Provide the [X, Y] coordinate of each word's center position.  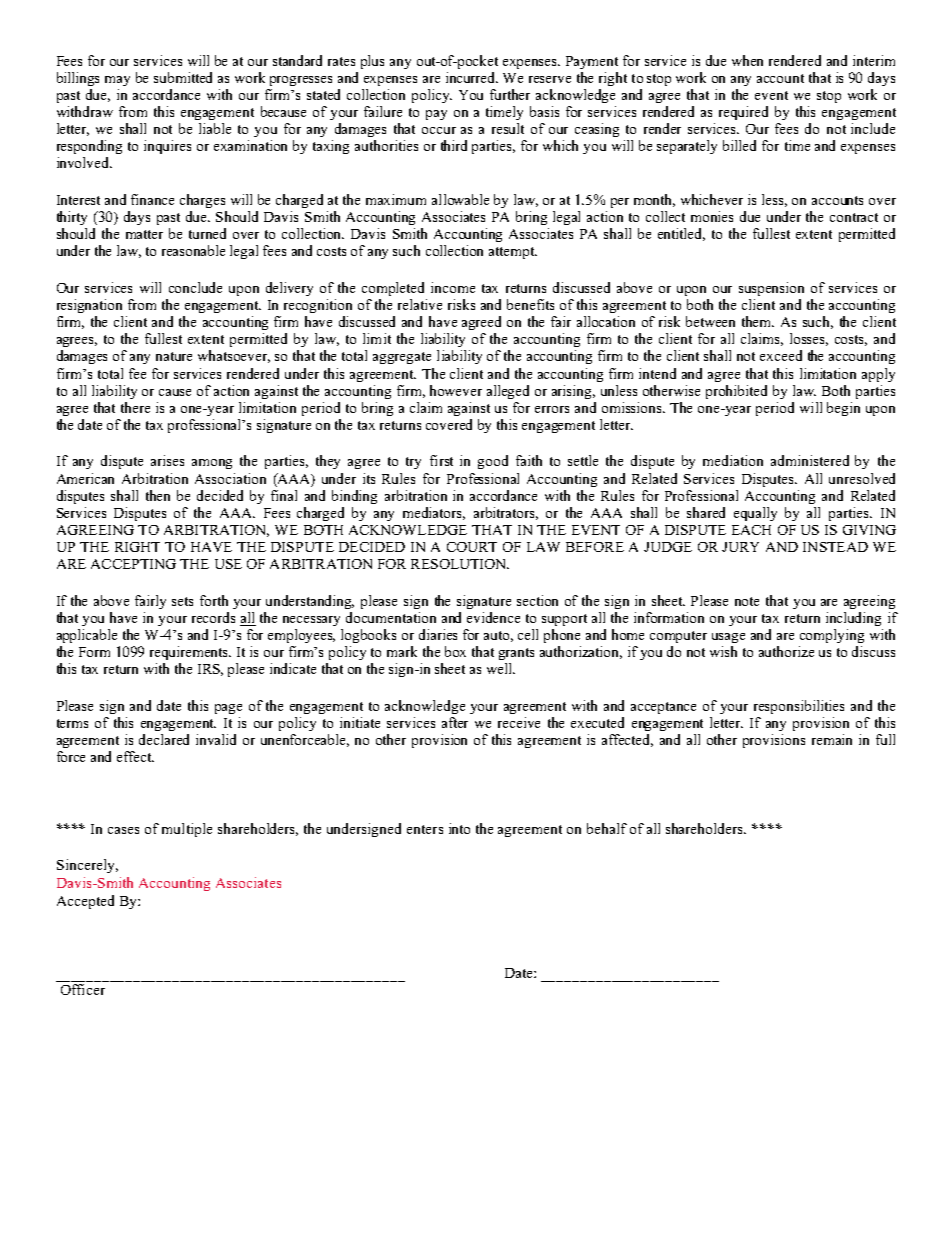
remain [832, 739]
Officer [83, 989]
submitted [183, 77]
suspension [771, 289]
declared [164, 739]
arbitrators [506, 513]
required [743, 113]
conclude [195, 287]
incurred [472, 77]
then [158, 495]
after [455, 722]
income [453, 287]
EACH [751, 530]
